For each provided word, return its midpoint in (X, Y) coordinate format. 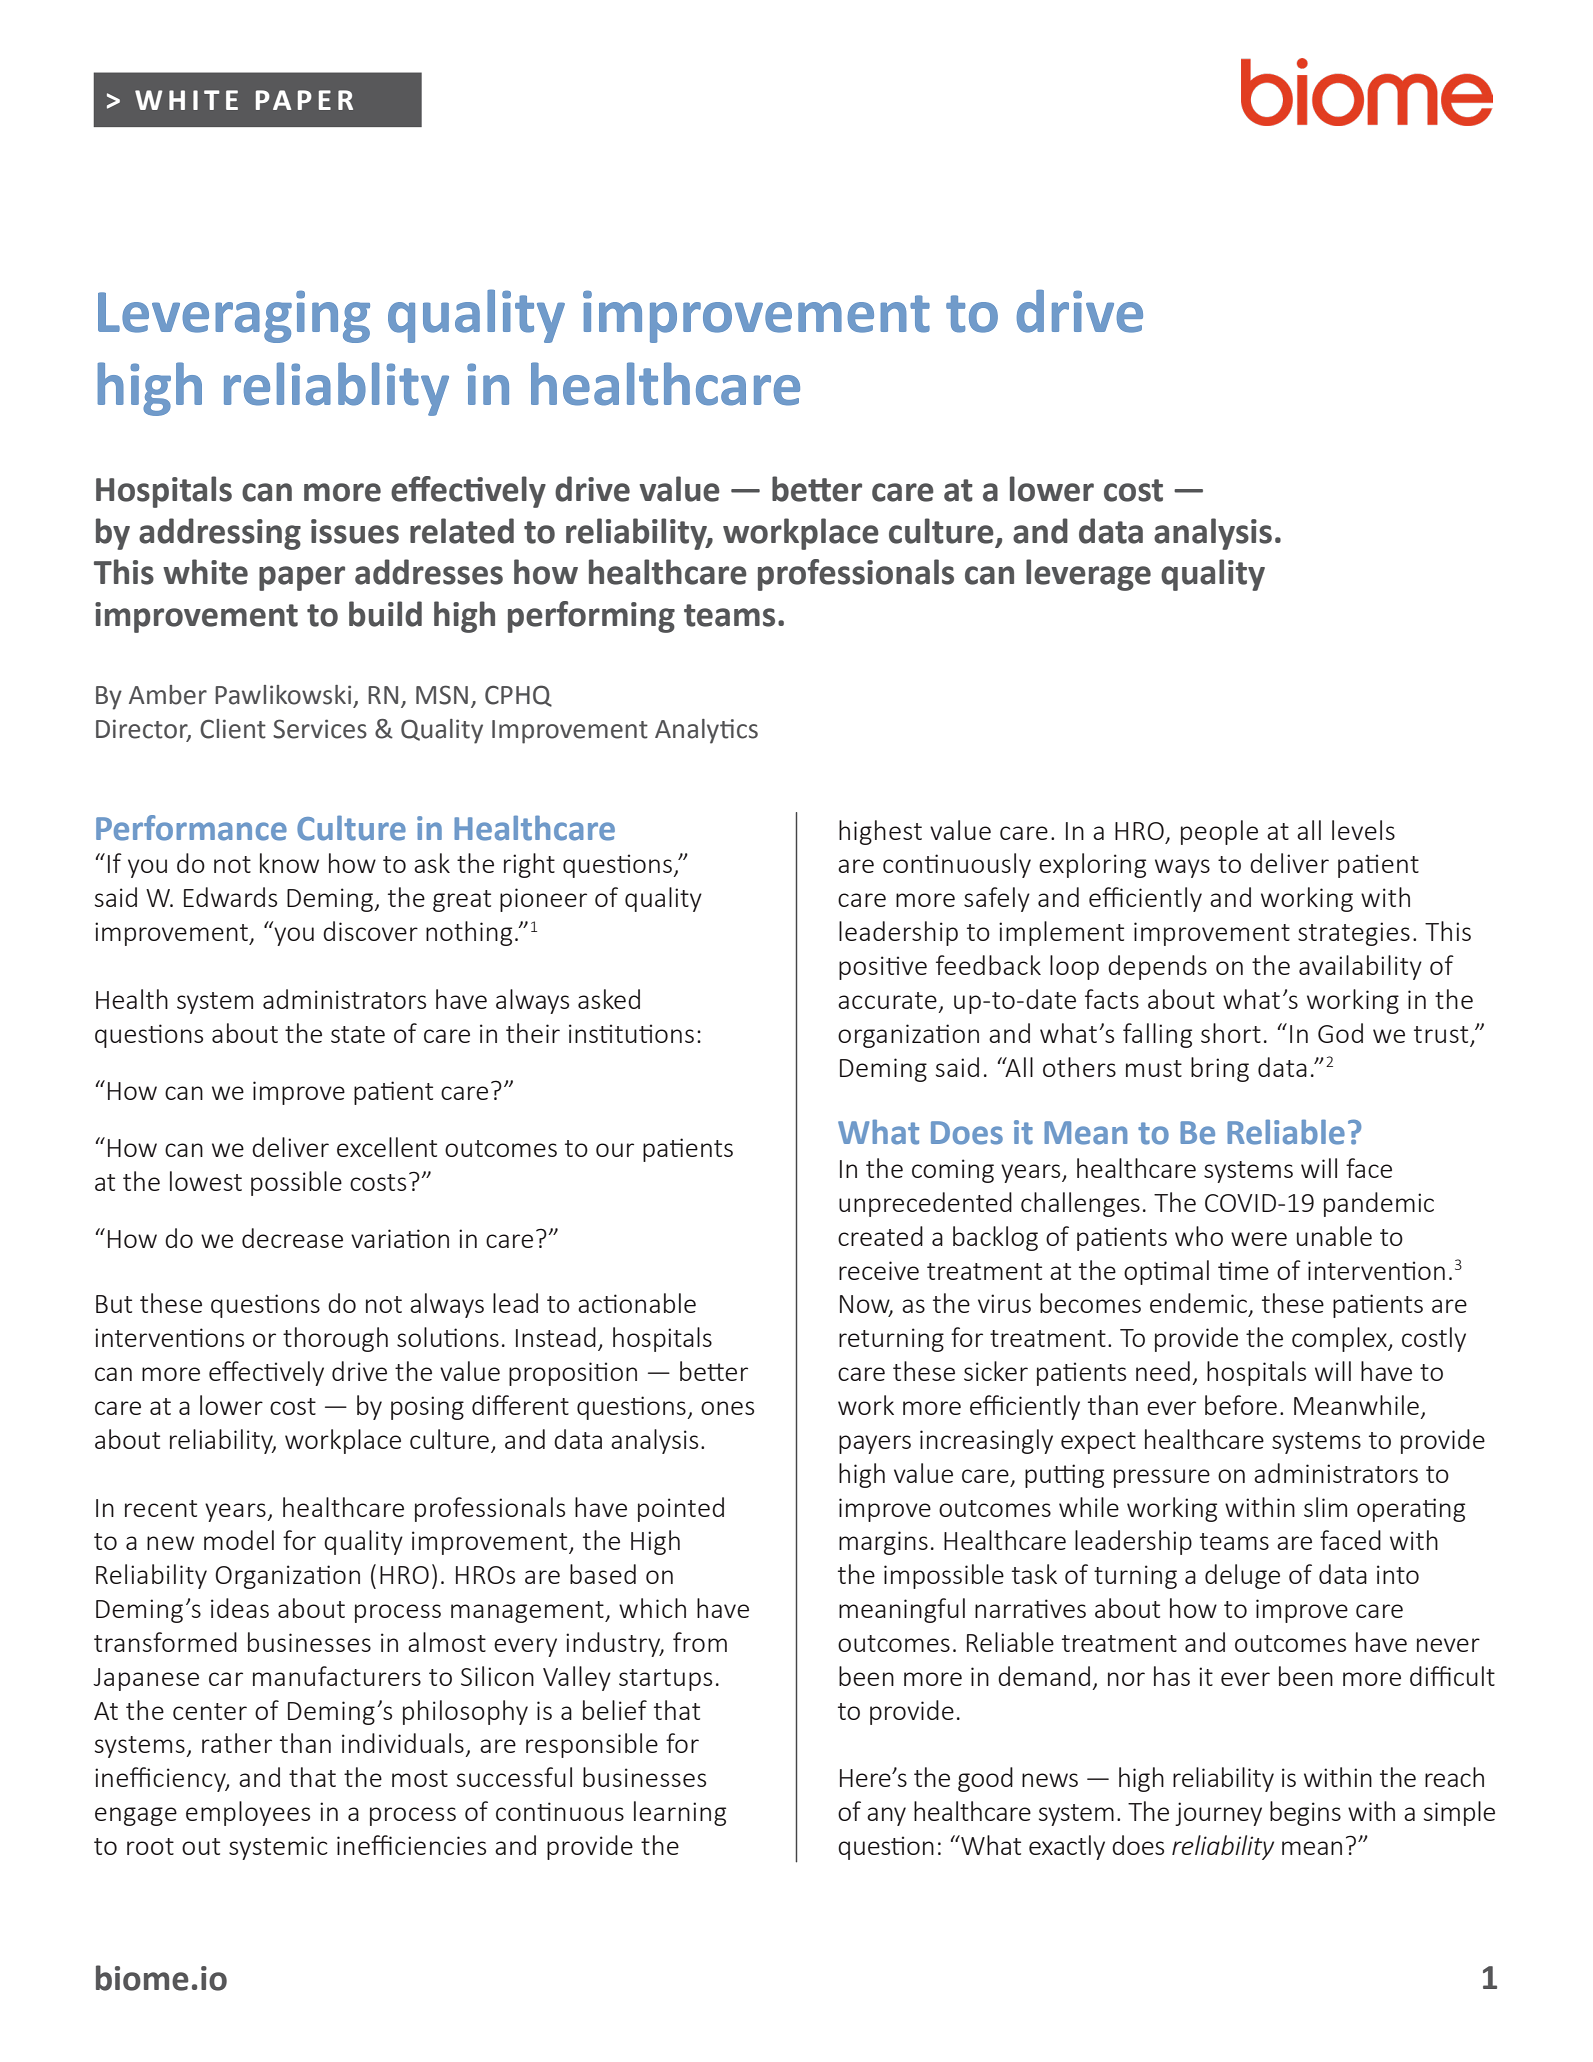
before (1241, 1405)
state (358, 1034)
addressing (220, 534)
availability (1360, 967)
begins (1305, 1813)
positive (883, 968)
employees (248, 1813)
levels (1363, 830)
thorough (335, 1339)
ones (727, 1408)
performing (591, 617)
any (886, 1816)
